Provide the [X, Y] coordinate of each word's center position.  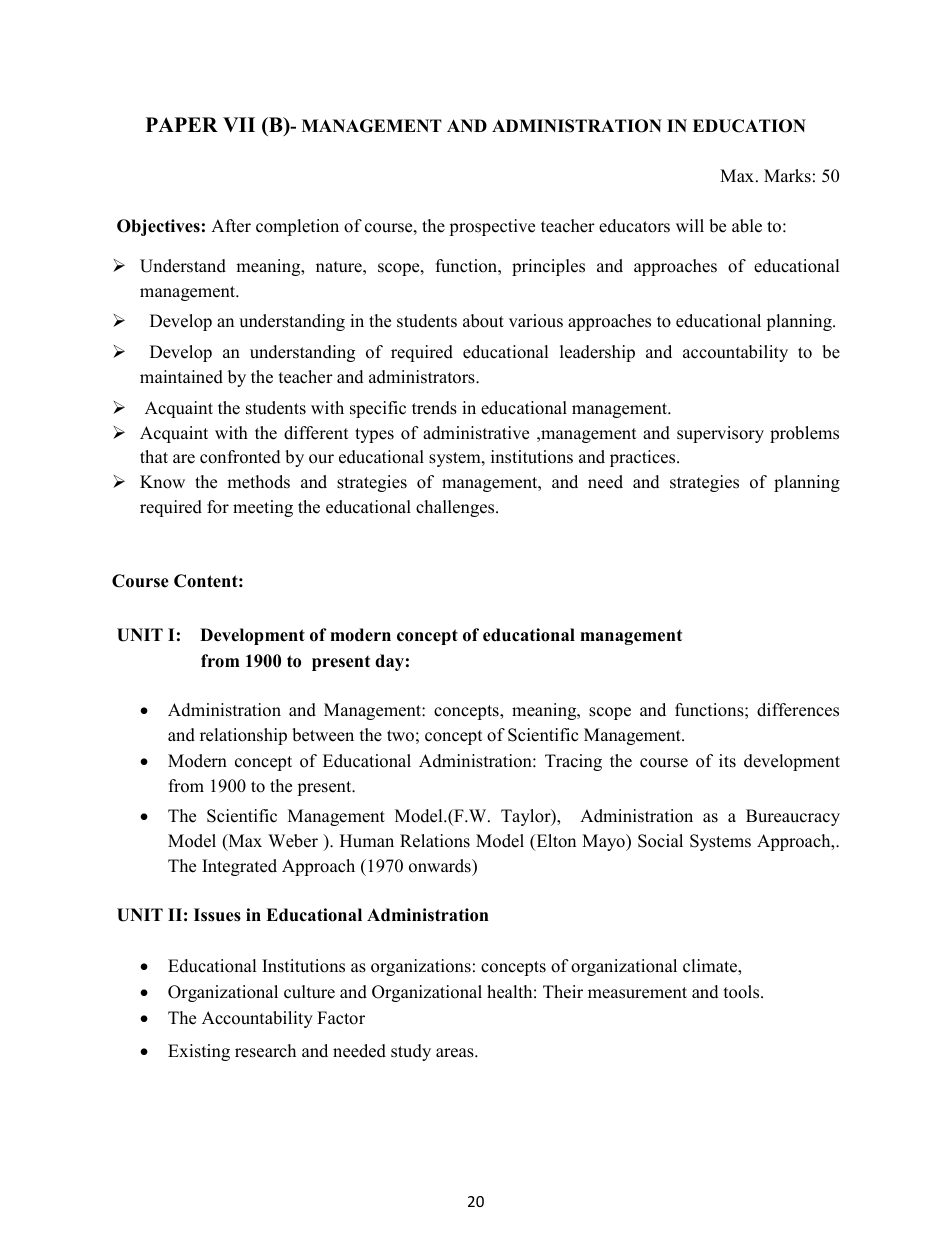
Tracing [573, 762]
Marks [787, 176]
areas [456, 1053]
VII [239, 124]
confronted [240, 457]
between [323, 735]
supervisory [720, 434]
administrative [476, 433]
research [265, 1051]
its [727, 761]
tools [743, 992]
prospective [492, 227]
